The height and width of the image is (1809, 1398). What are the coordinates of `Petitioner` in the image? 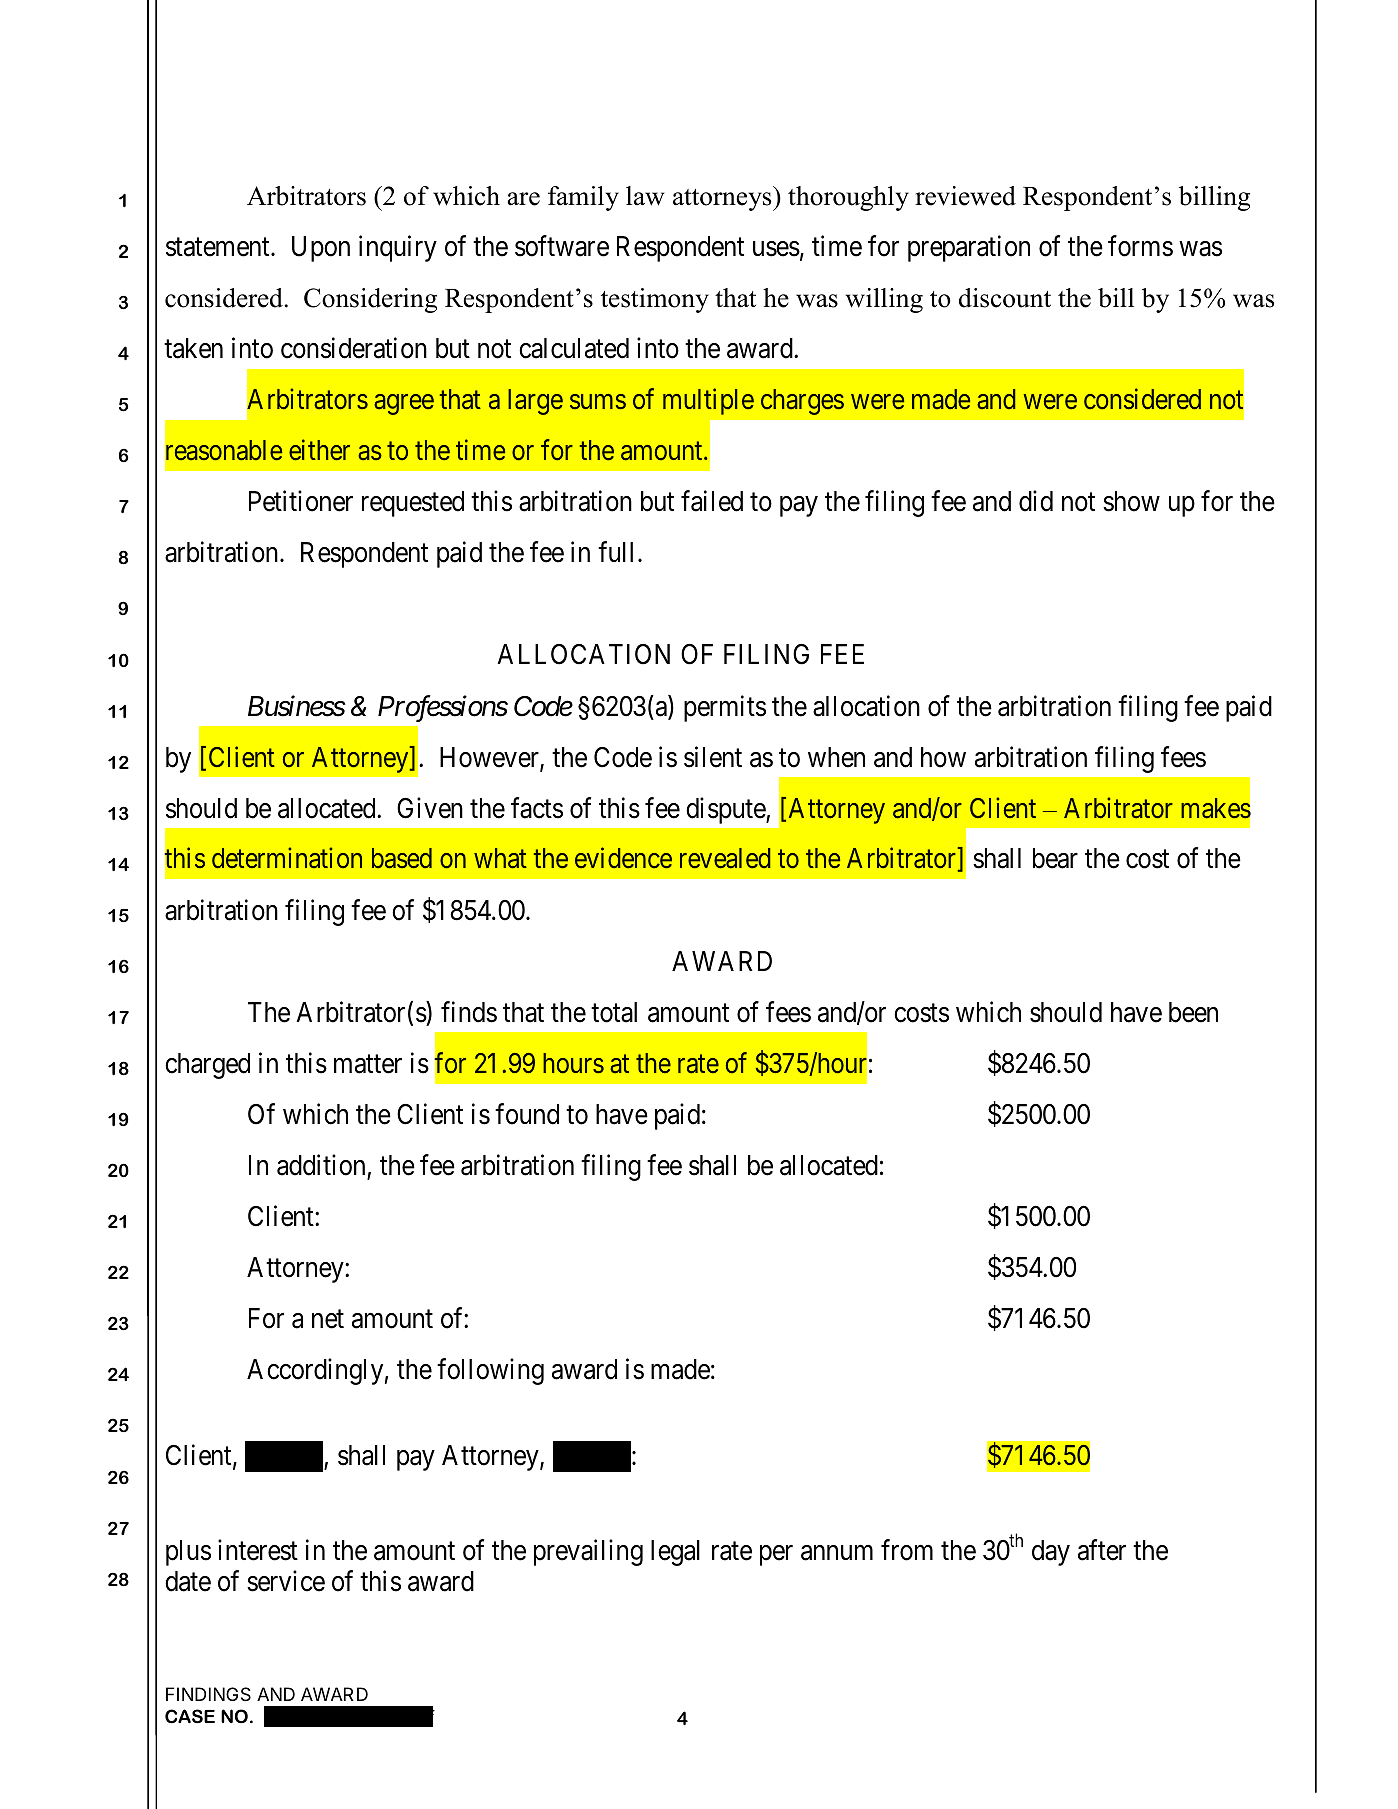 It's located at (301, 501).
